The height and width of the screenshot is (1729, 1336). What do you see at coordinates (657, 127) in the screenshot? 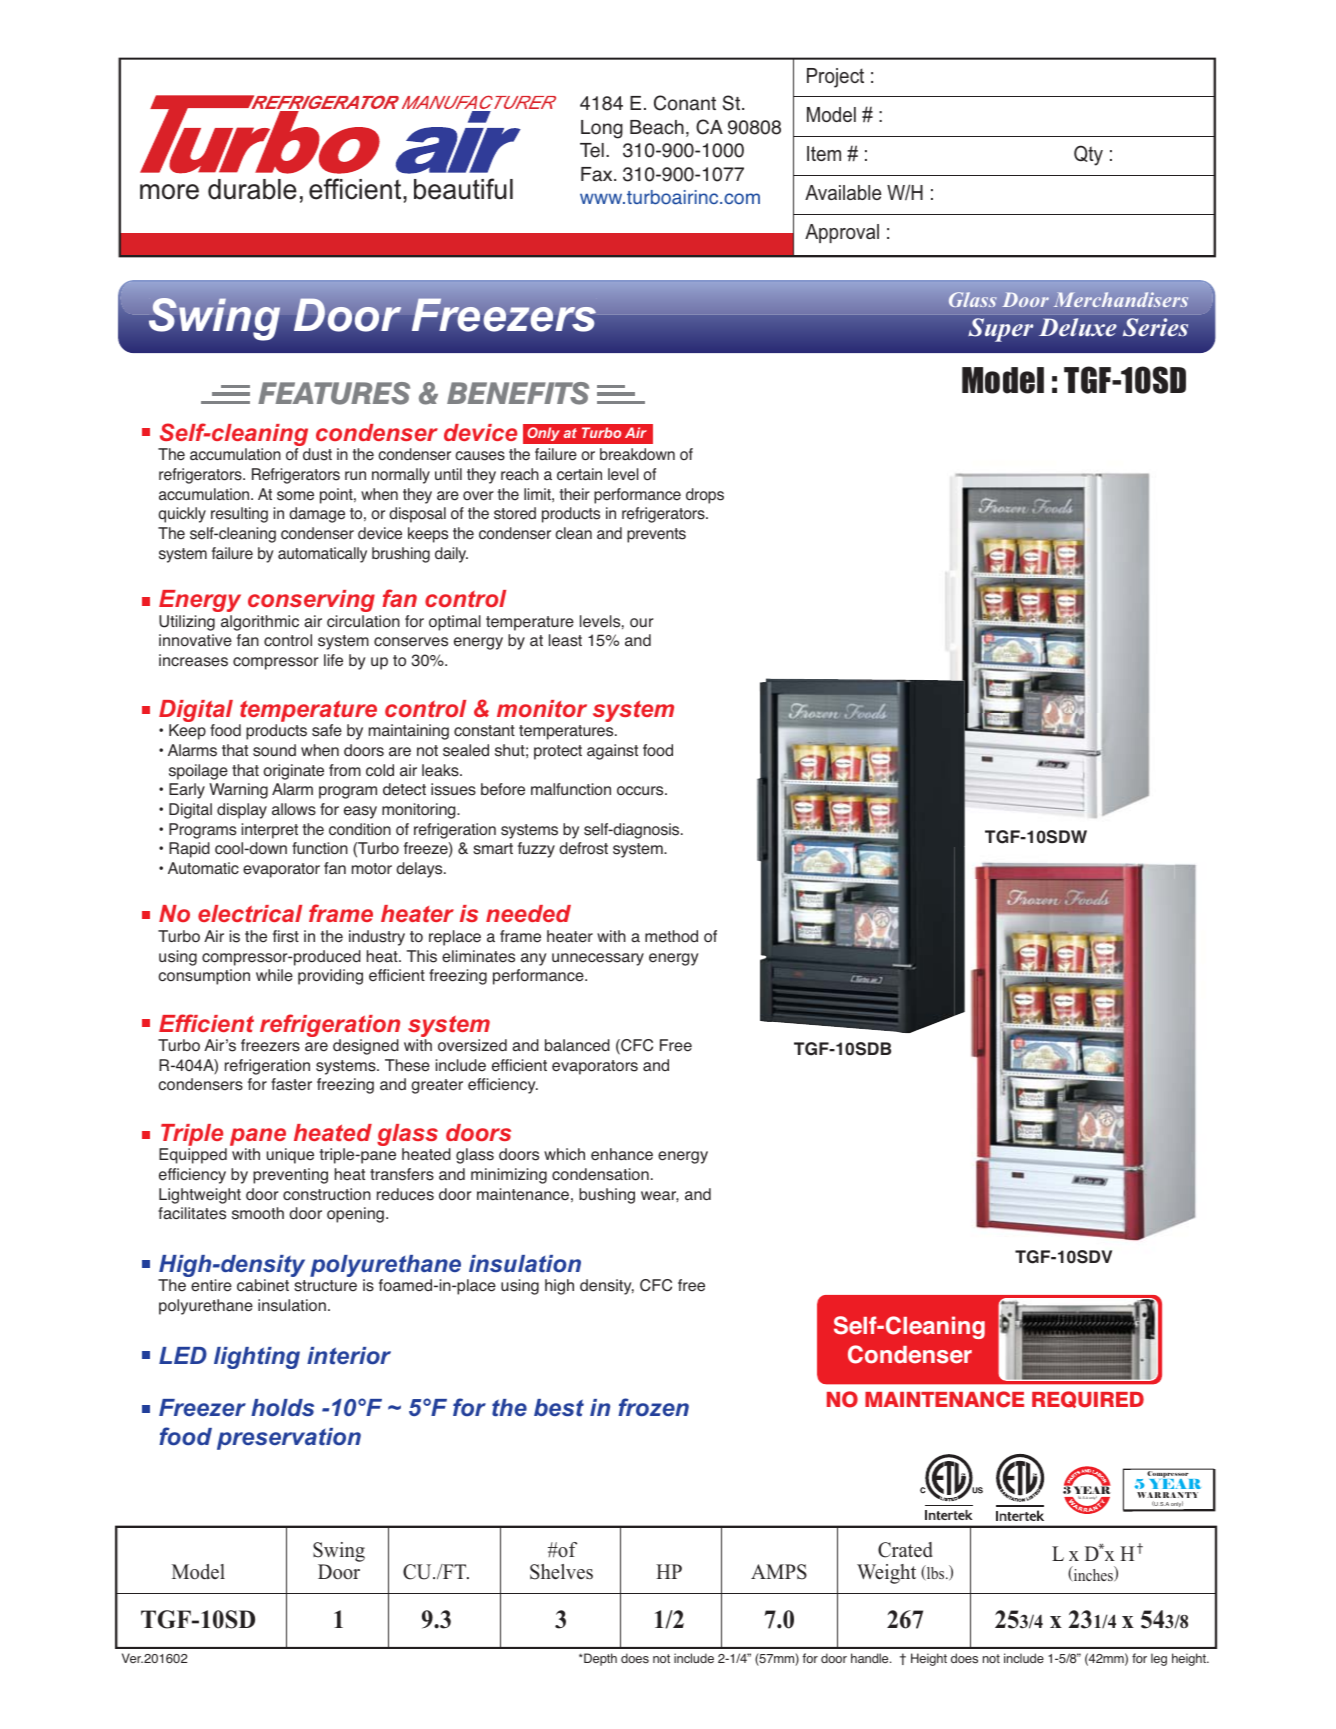
I see `Beach` at bounding box center [657, 127].
